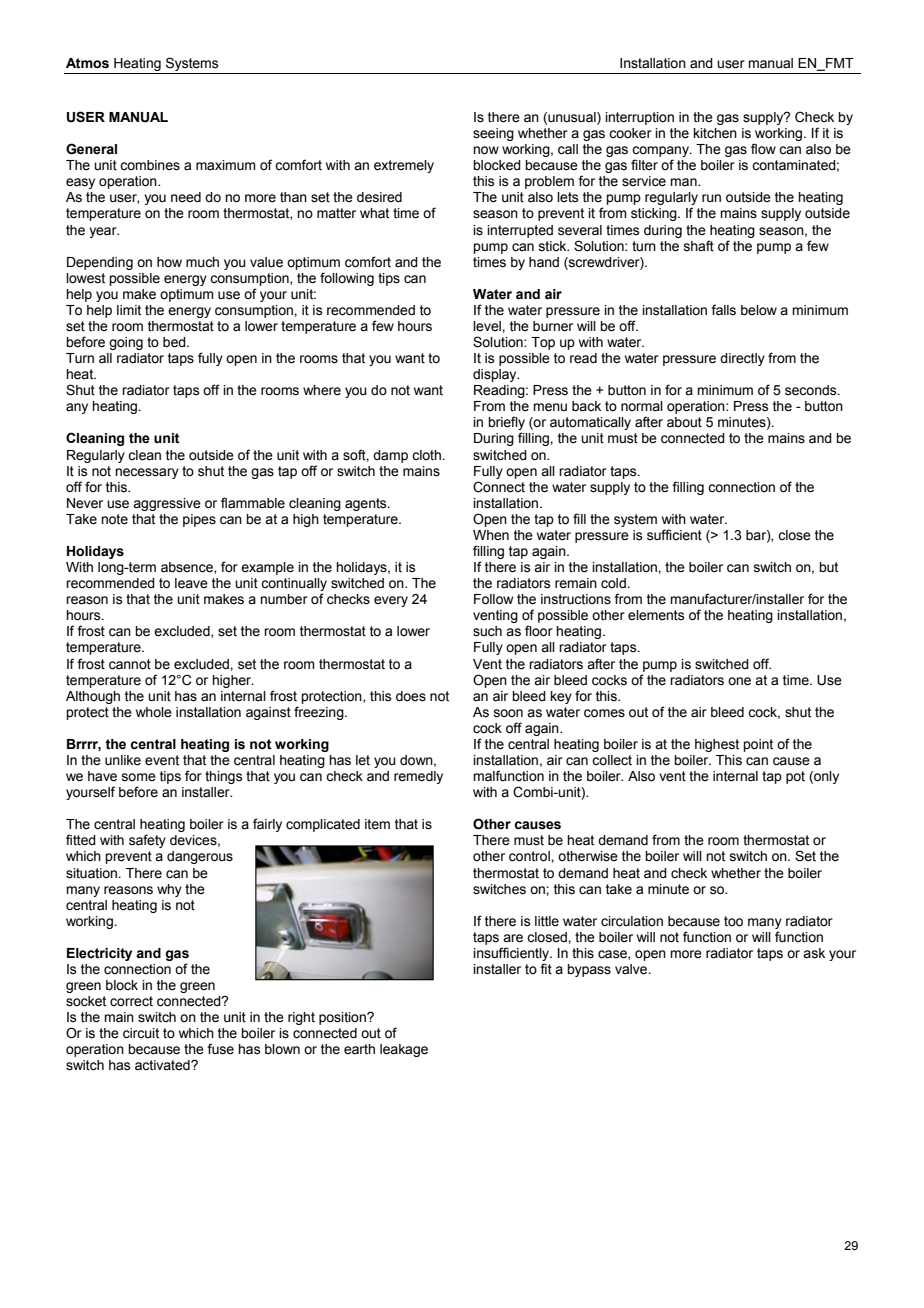 The height and width of the screenshot is (1308, 924). Describe the element at coordinates (188, 568) in the screenshot. I see `absence` at that location.
